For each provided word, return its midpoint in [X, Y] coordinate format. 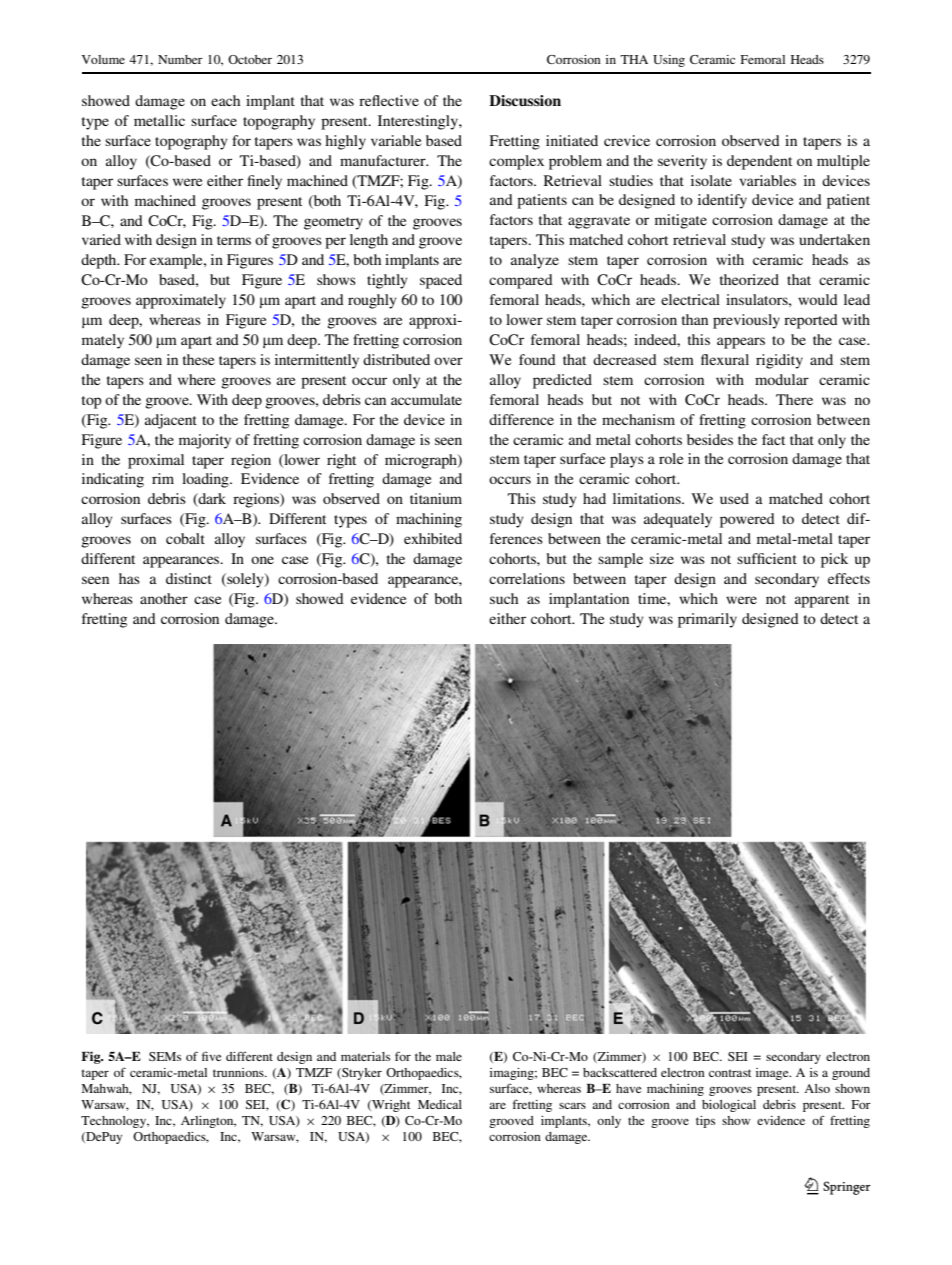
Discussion [525, 100]
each [225, 100]
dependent [759, 162]
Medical [440, 1104]
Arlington [208, 1122]
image [773, 1074]
